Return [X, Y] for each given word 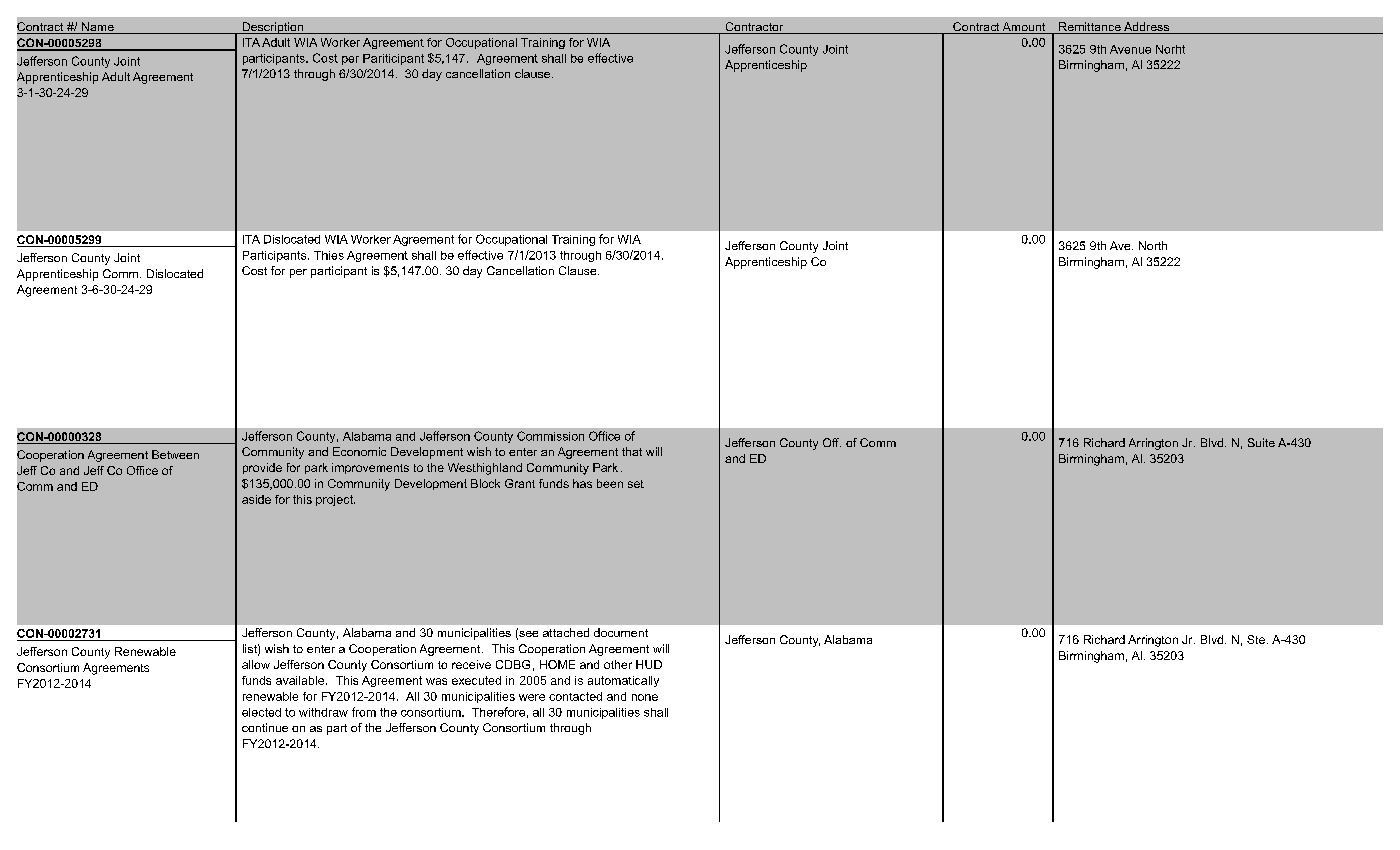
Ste [1256, 639]
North [1153, 245]
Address [1147, 28]
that [632, 451]
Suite [1261, 442]
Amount [1024, 28]
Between [175, 454]
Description [272, 28]
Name [97, 28]
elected [261, 712]
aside [256, 499]
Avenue [1130, 49]
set [636, 484]
